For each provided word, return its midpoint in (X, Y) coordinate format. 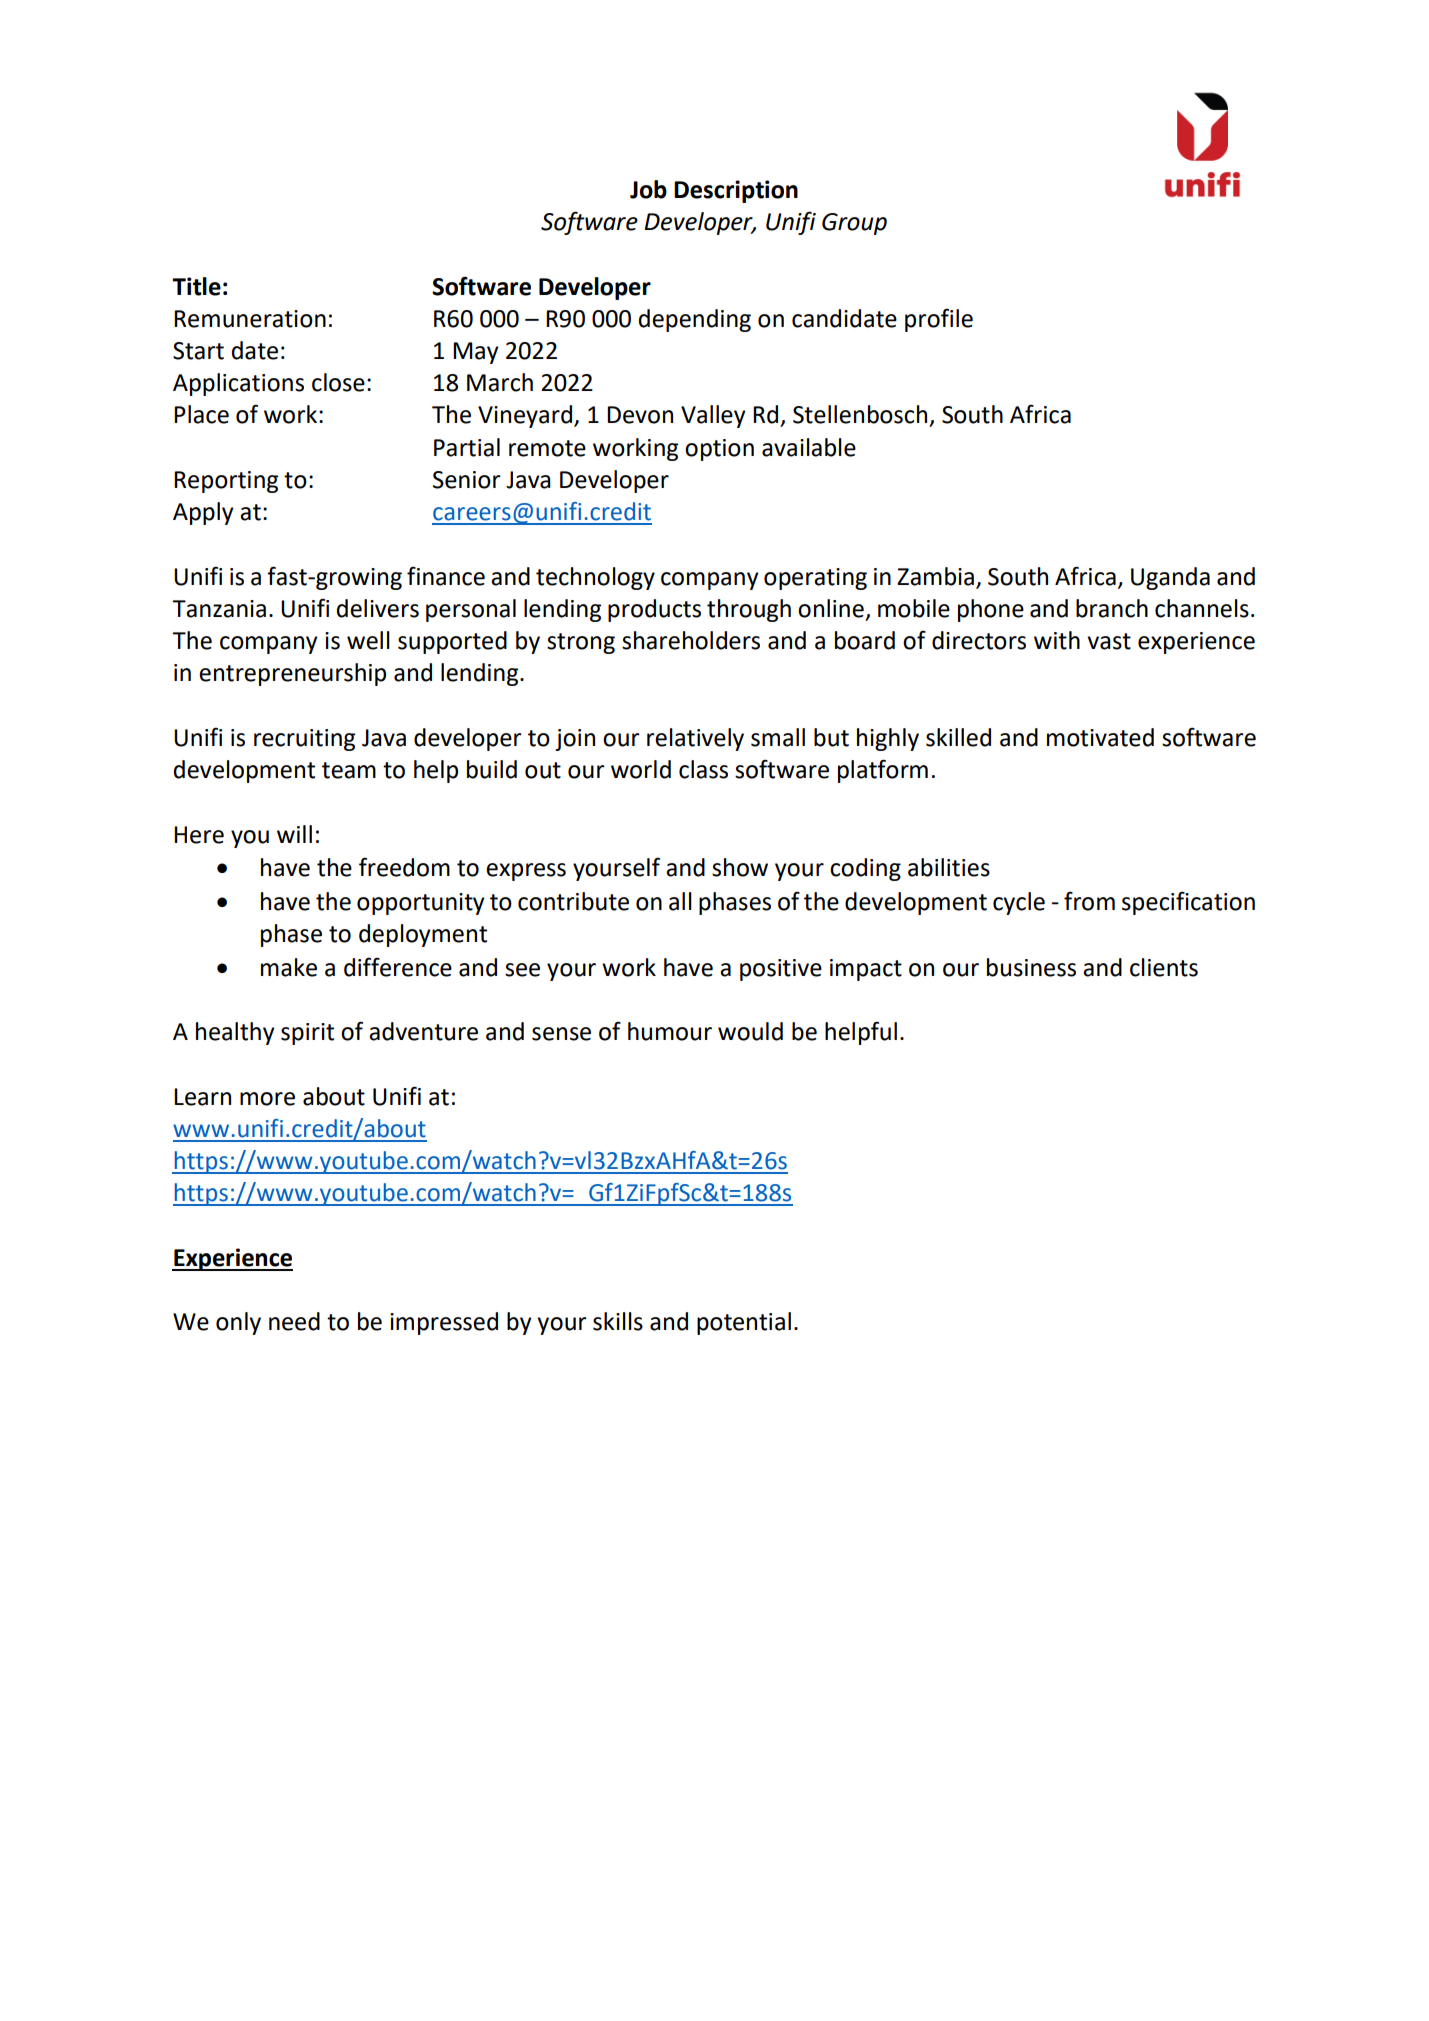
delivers (378, 608)
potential (744, 1323)
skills (618, 1321)
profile (939, 320)
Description (736, 191)
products (654, 610)
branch (1112, 608)
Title (196, 286)
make (289, 967)
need (294, 1321)
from (1089, 901)
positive (781, 970)
